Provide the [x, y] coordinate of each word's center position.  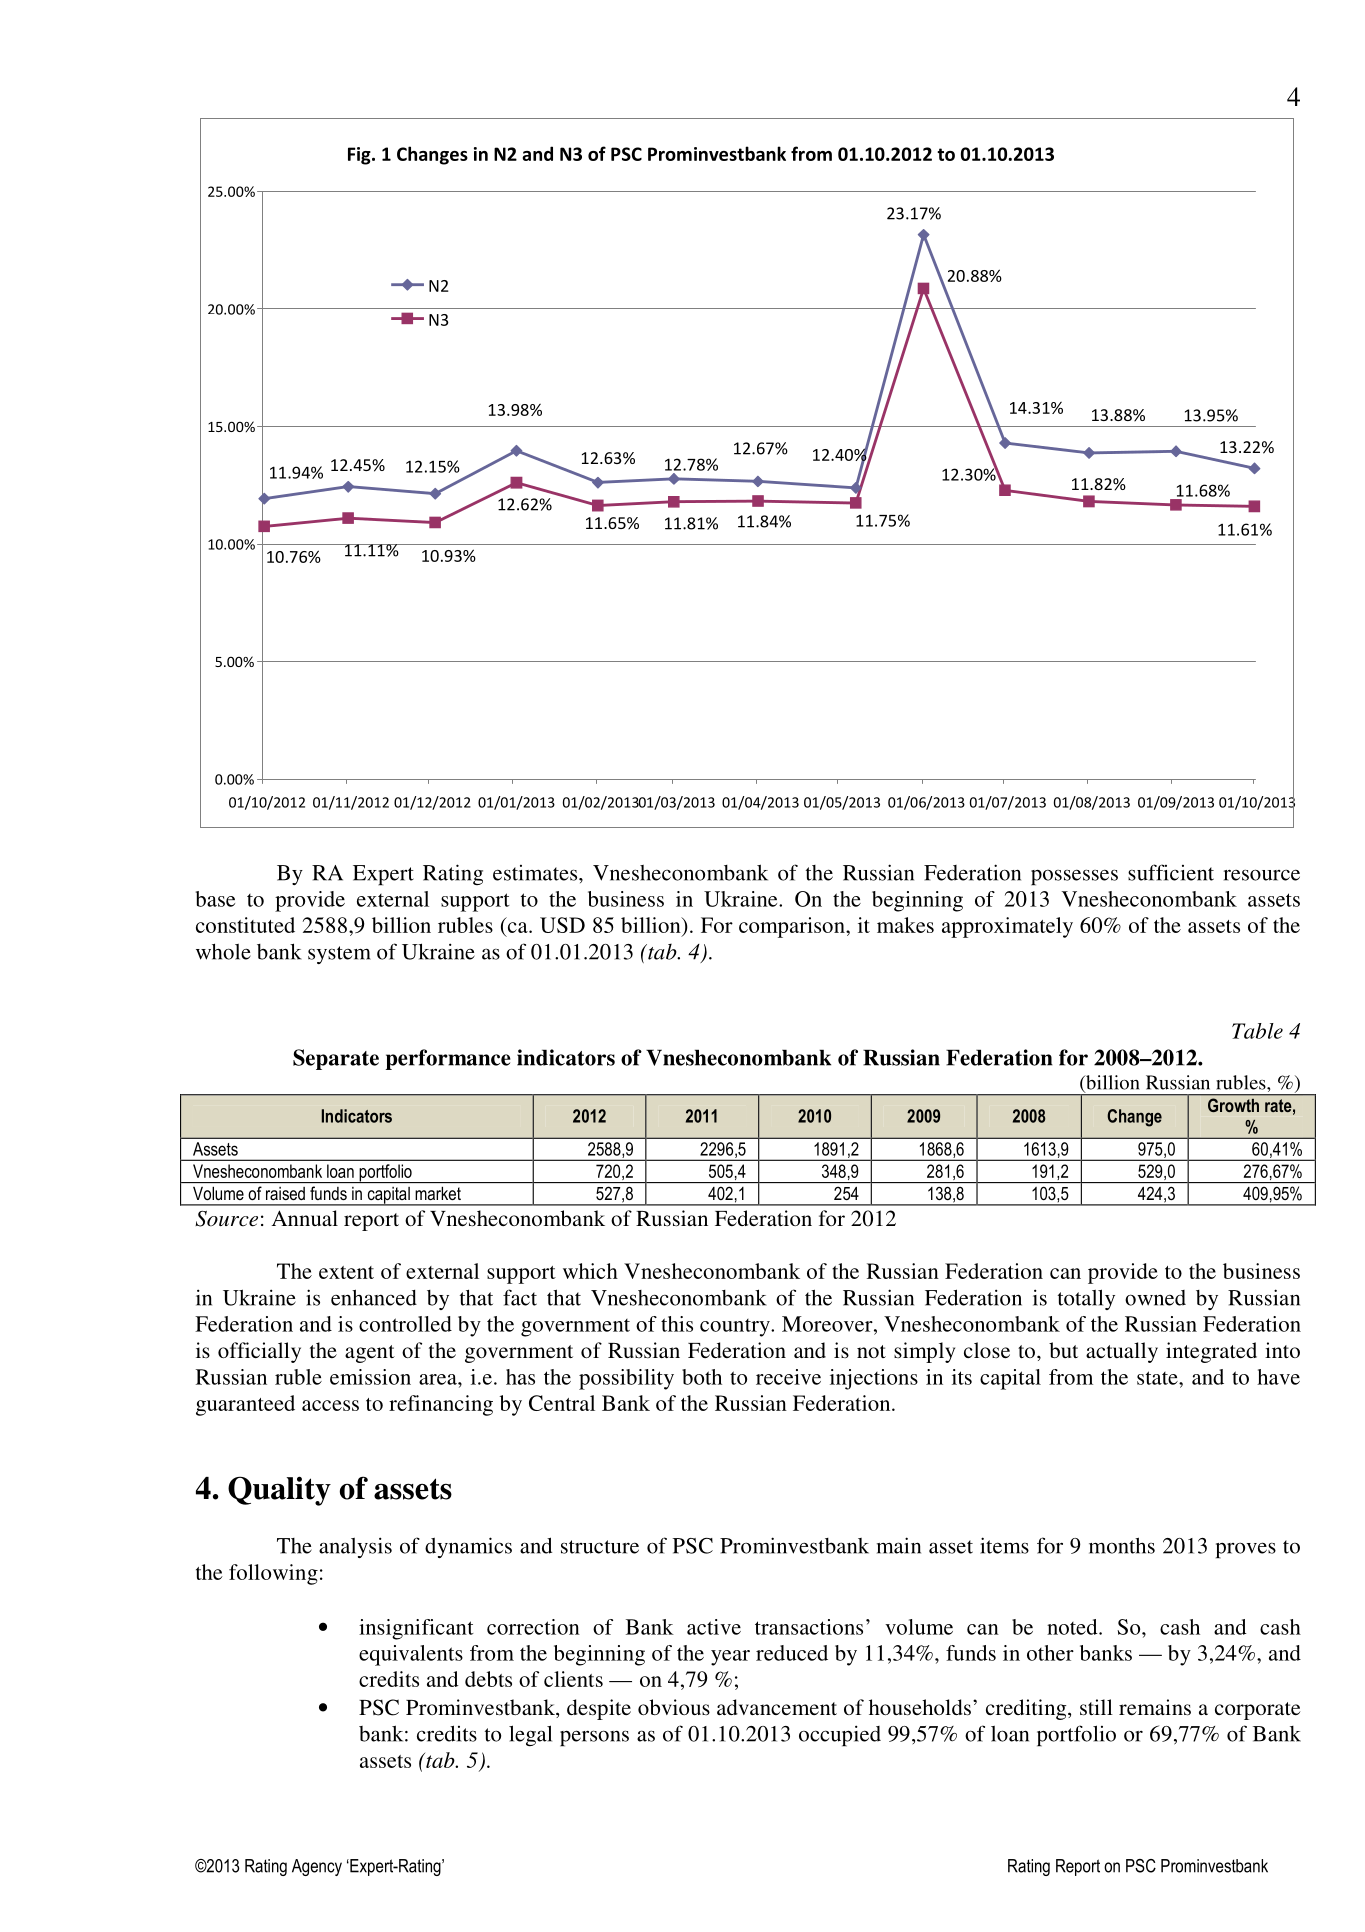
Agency [317, 1867]
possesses [1074, 877]
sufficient [1171, 872]
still [1096, 1707]
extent [346, 1272]
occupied [840, 1736]
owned [1155, 1298]
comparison [793, 927]
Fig [360, 156]
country [736, 1328]
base [215, 899]
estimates [536, 873]
